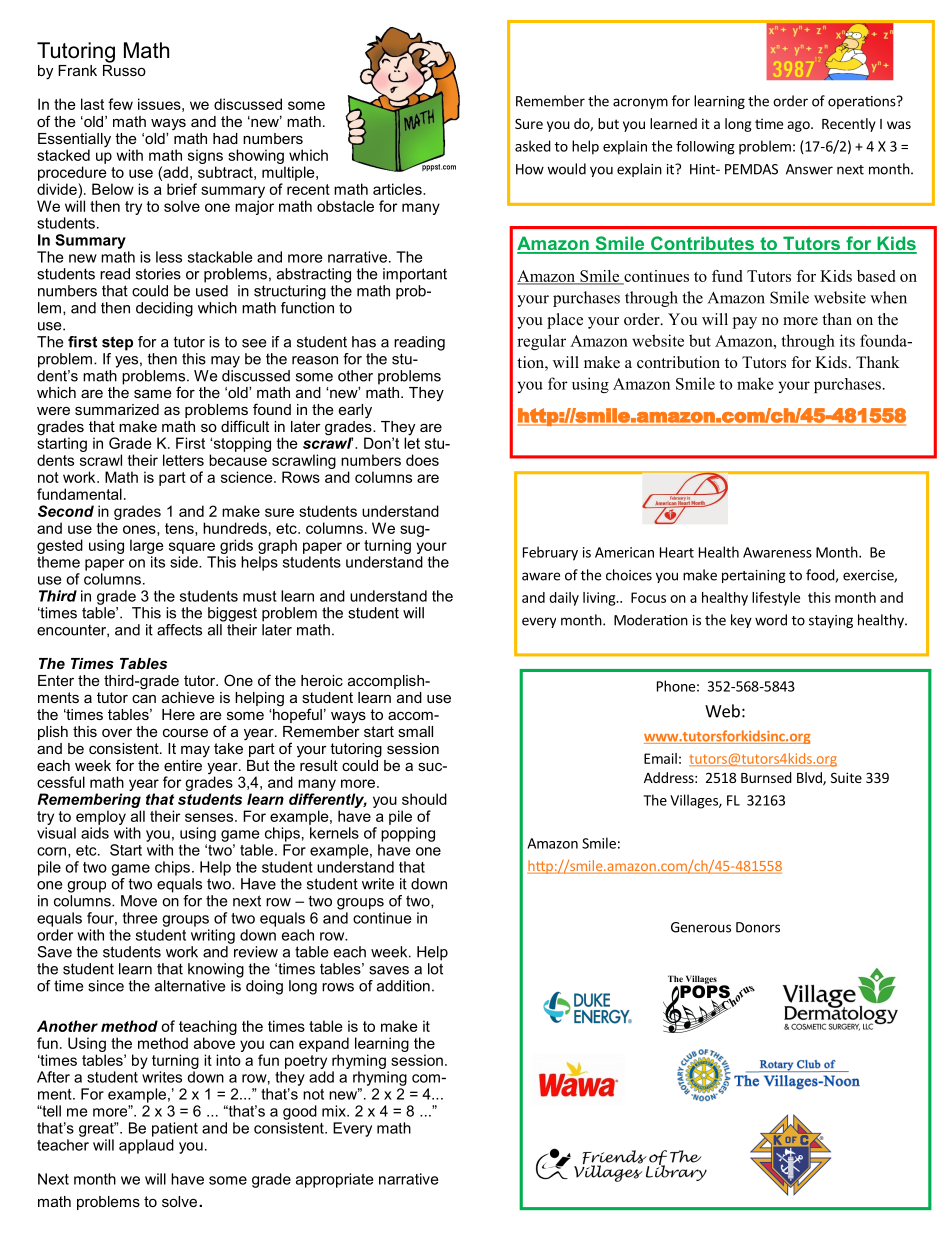 Image resolution: width=952 pixels, height=1233 pixels. What do you see at coordinates (422, 460) in the screenshot?
I see `does` at bounding box center [422, 460].
